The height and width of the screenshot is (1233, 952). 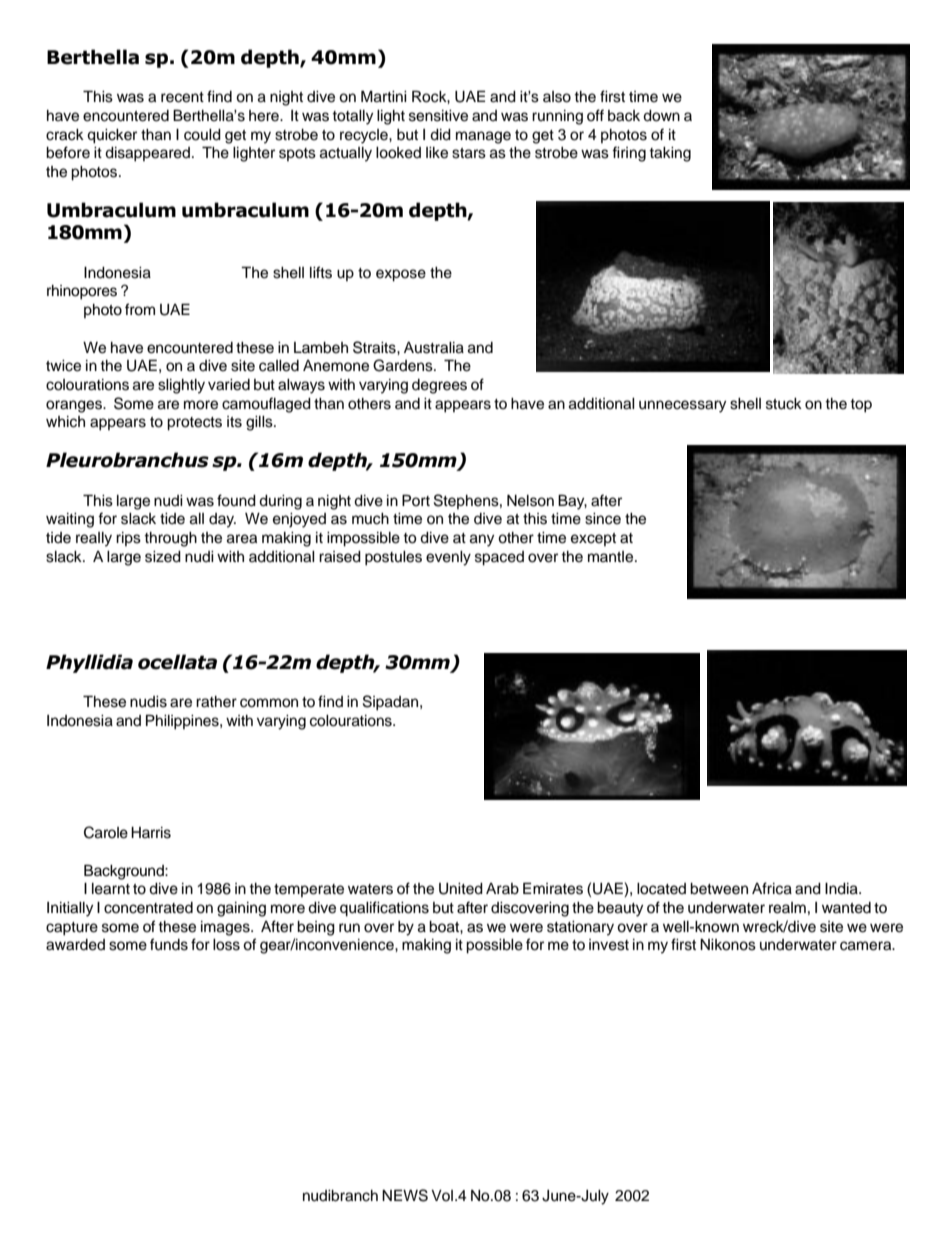 What do you see at coordinates (670, 154) in the screenshot?
I see `taking` at bounding box center [670, 154].
